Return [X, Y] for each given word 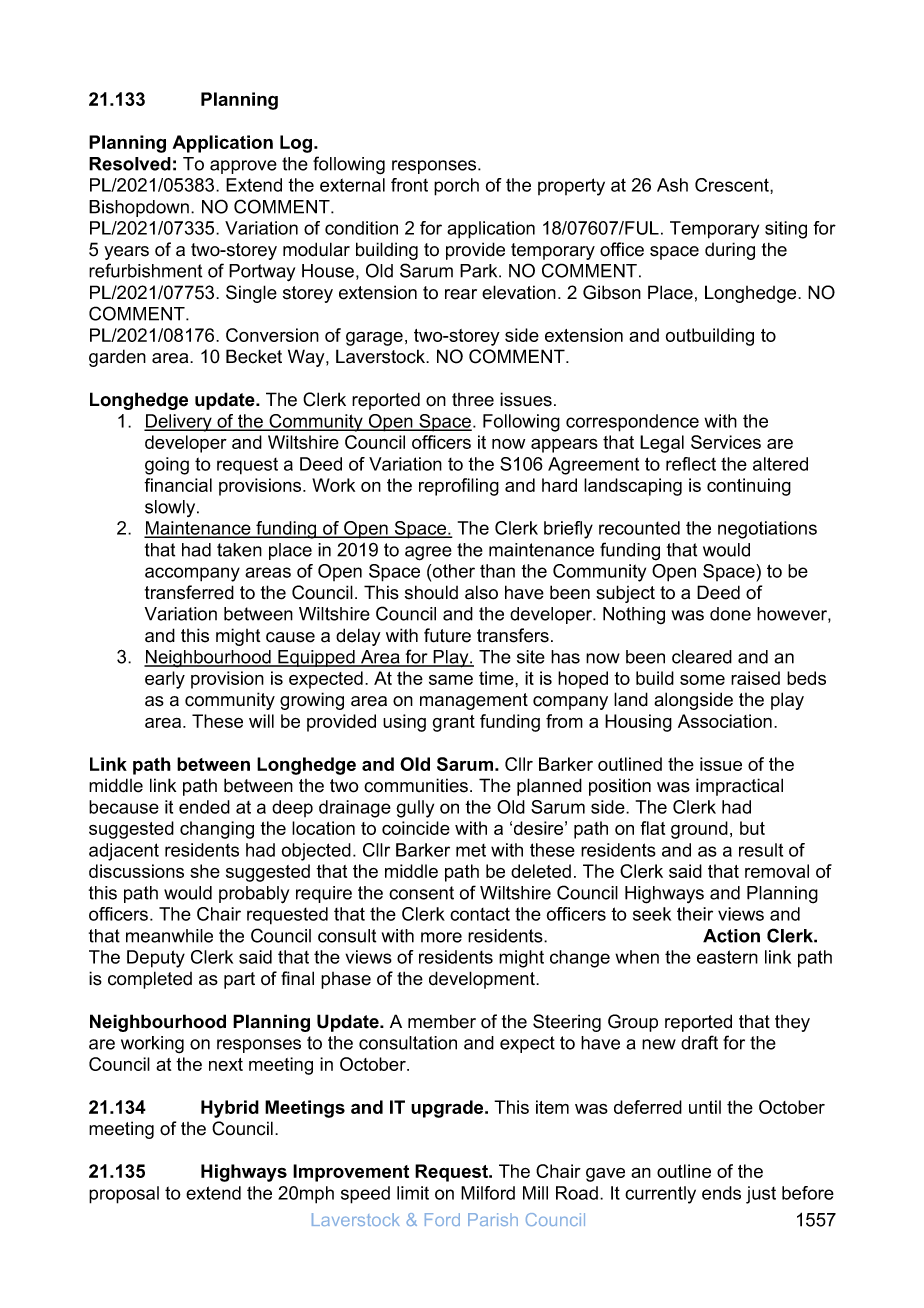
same [451, 680]
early [165, 680]
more [441, 937]
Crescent [733, 185]
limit [413, 1193]
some [702, 680]
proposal [124, 1195]
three [473, 400]
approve [243, 167]
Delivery [179, 423]
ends [721, 1193]
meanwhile [169, 936]
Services [726, 442]
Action [731, 936]
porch [456, 187]
